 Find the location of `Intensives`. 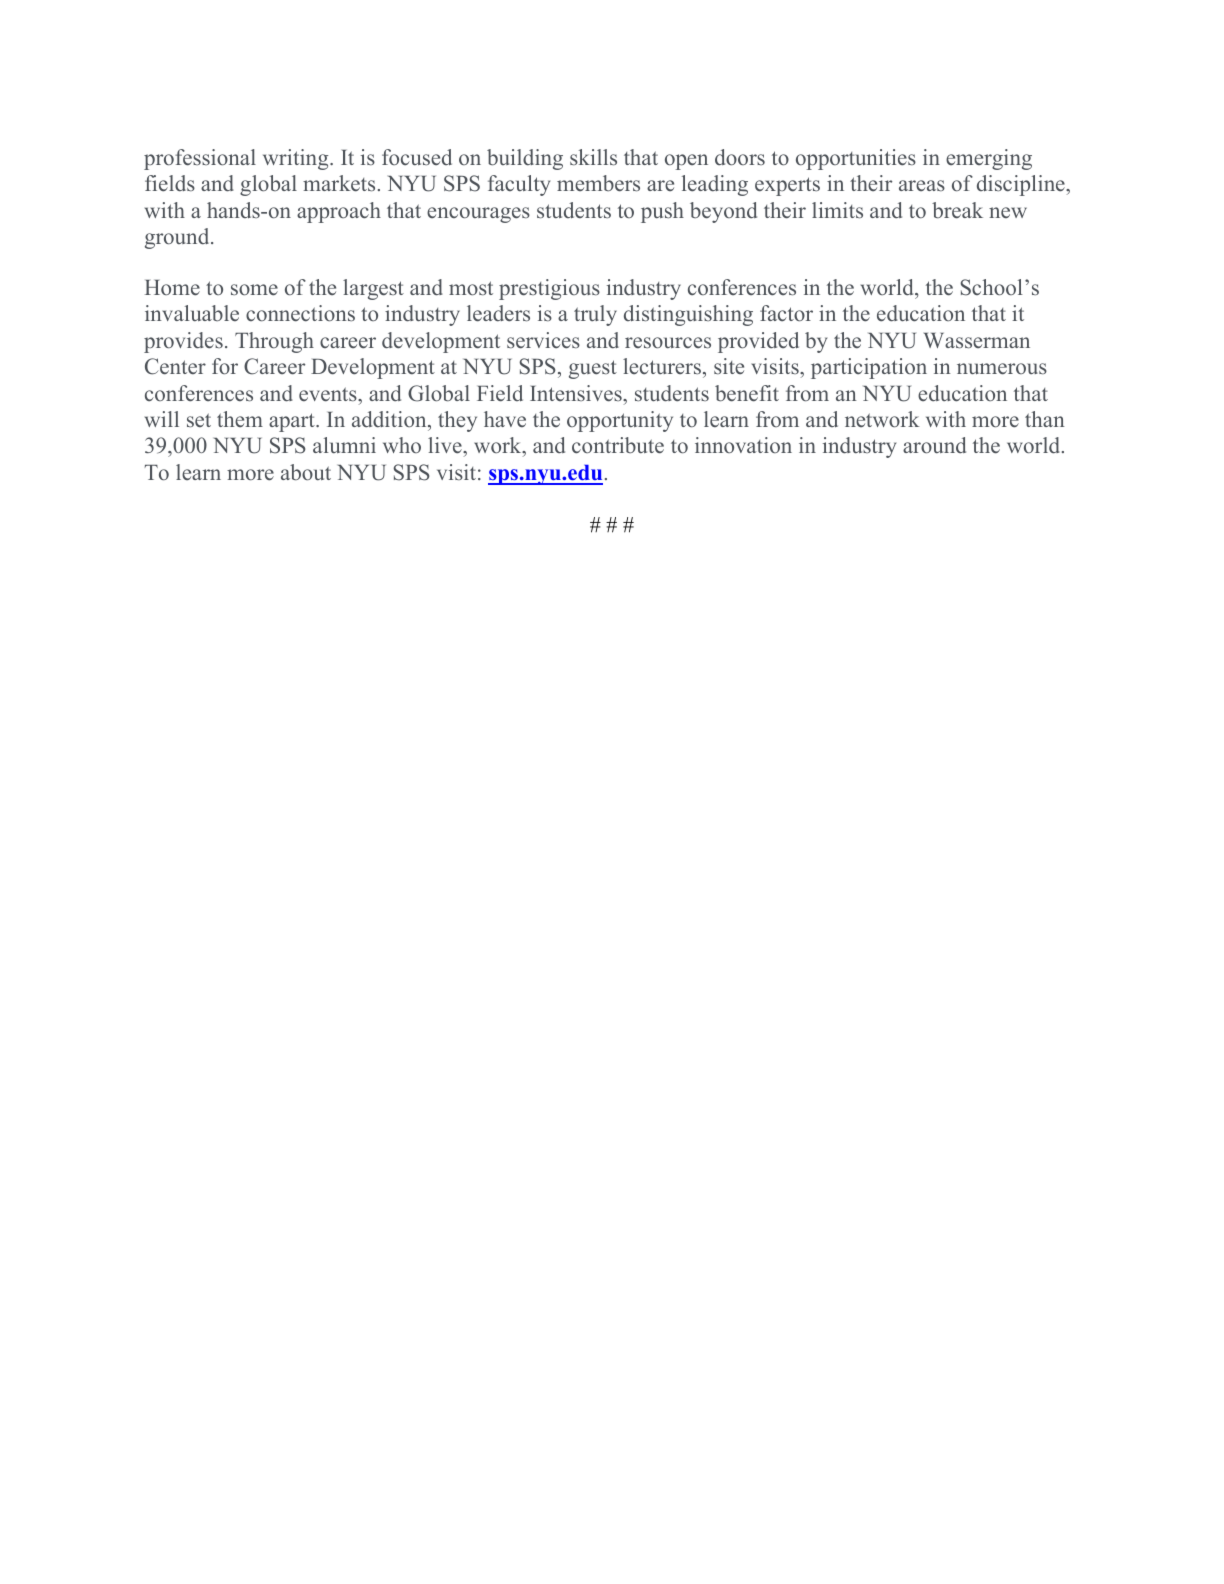

Intensives is located at coordinates (577, 393).
